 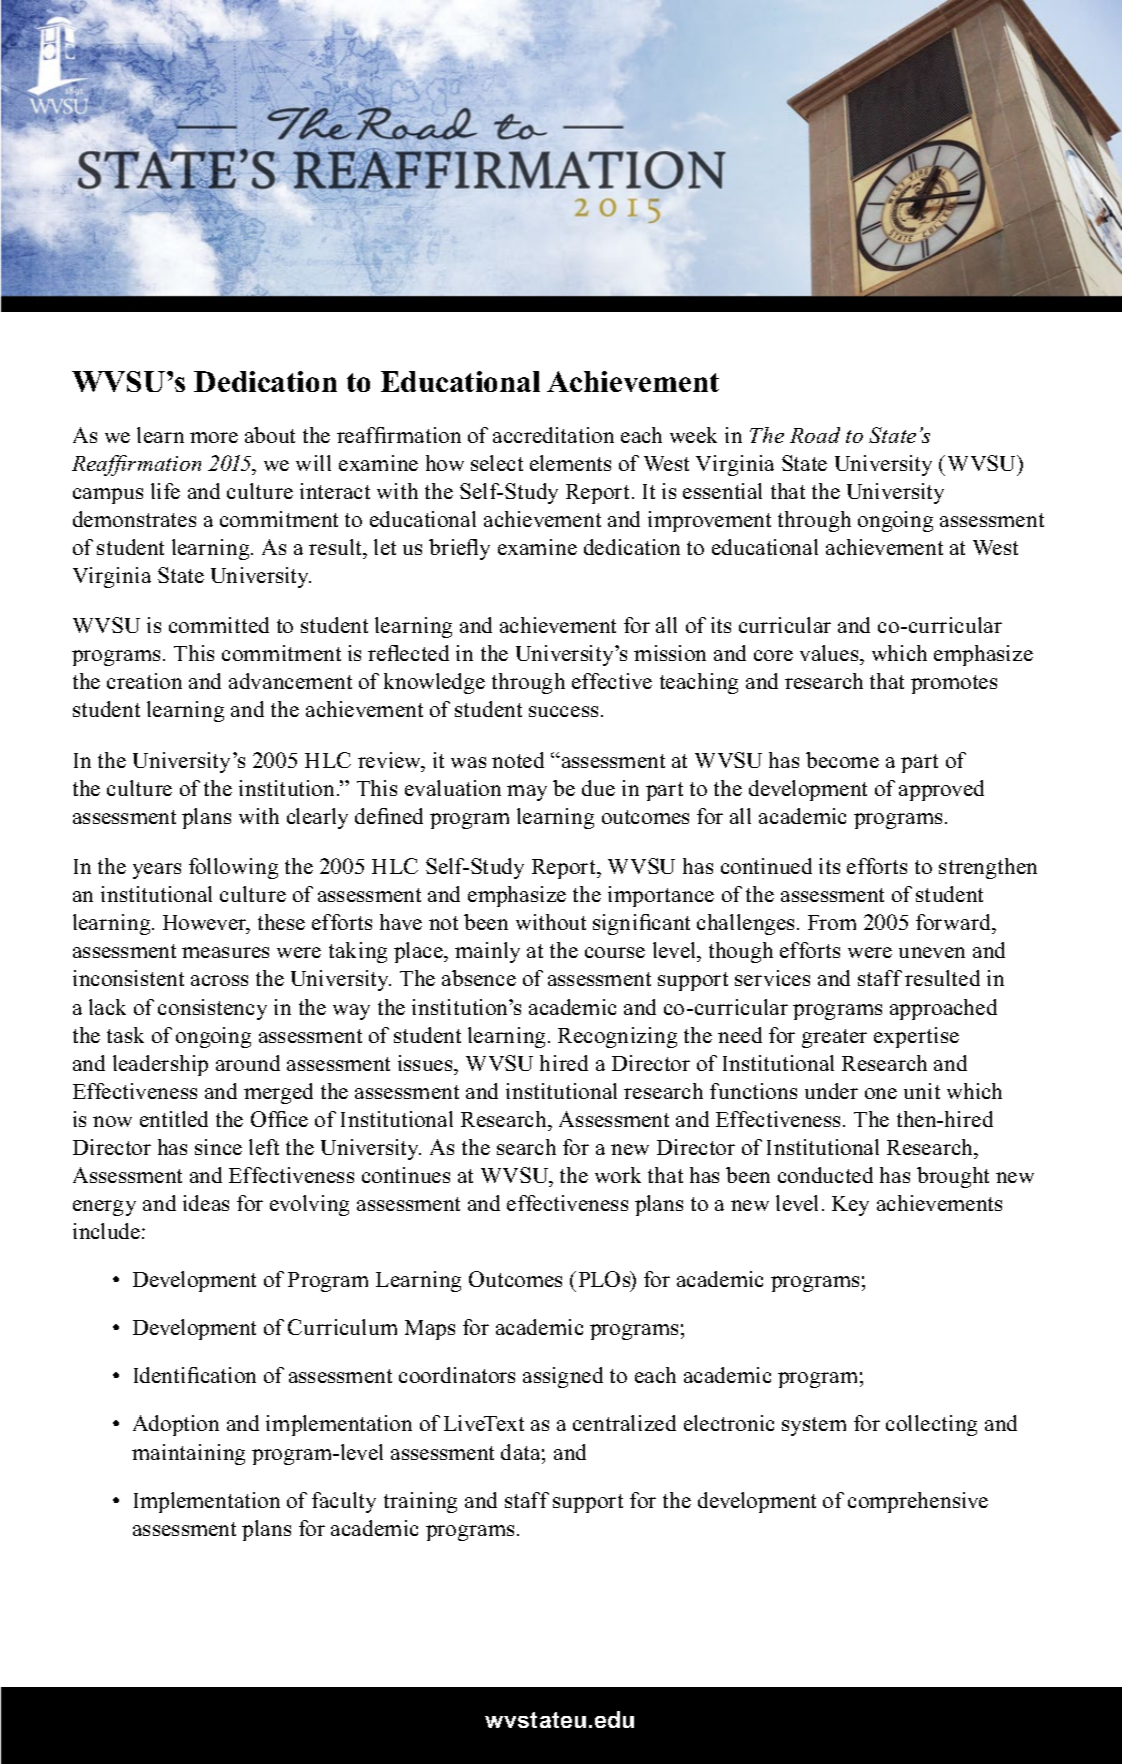 I want to click on values, so click(x=830, y=655).
